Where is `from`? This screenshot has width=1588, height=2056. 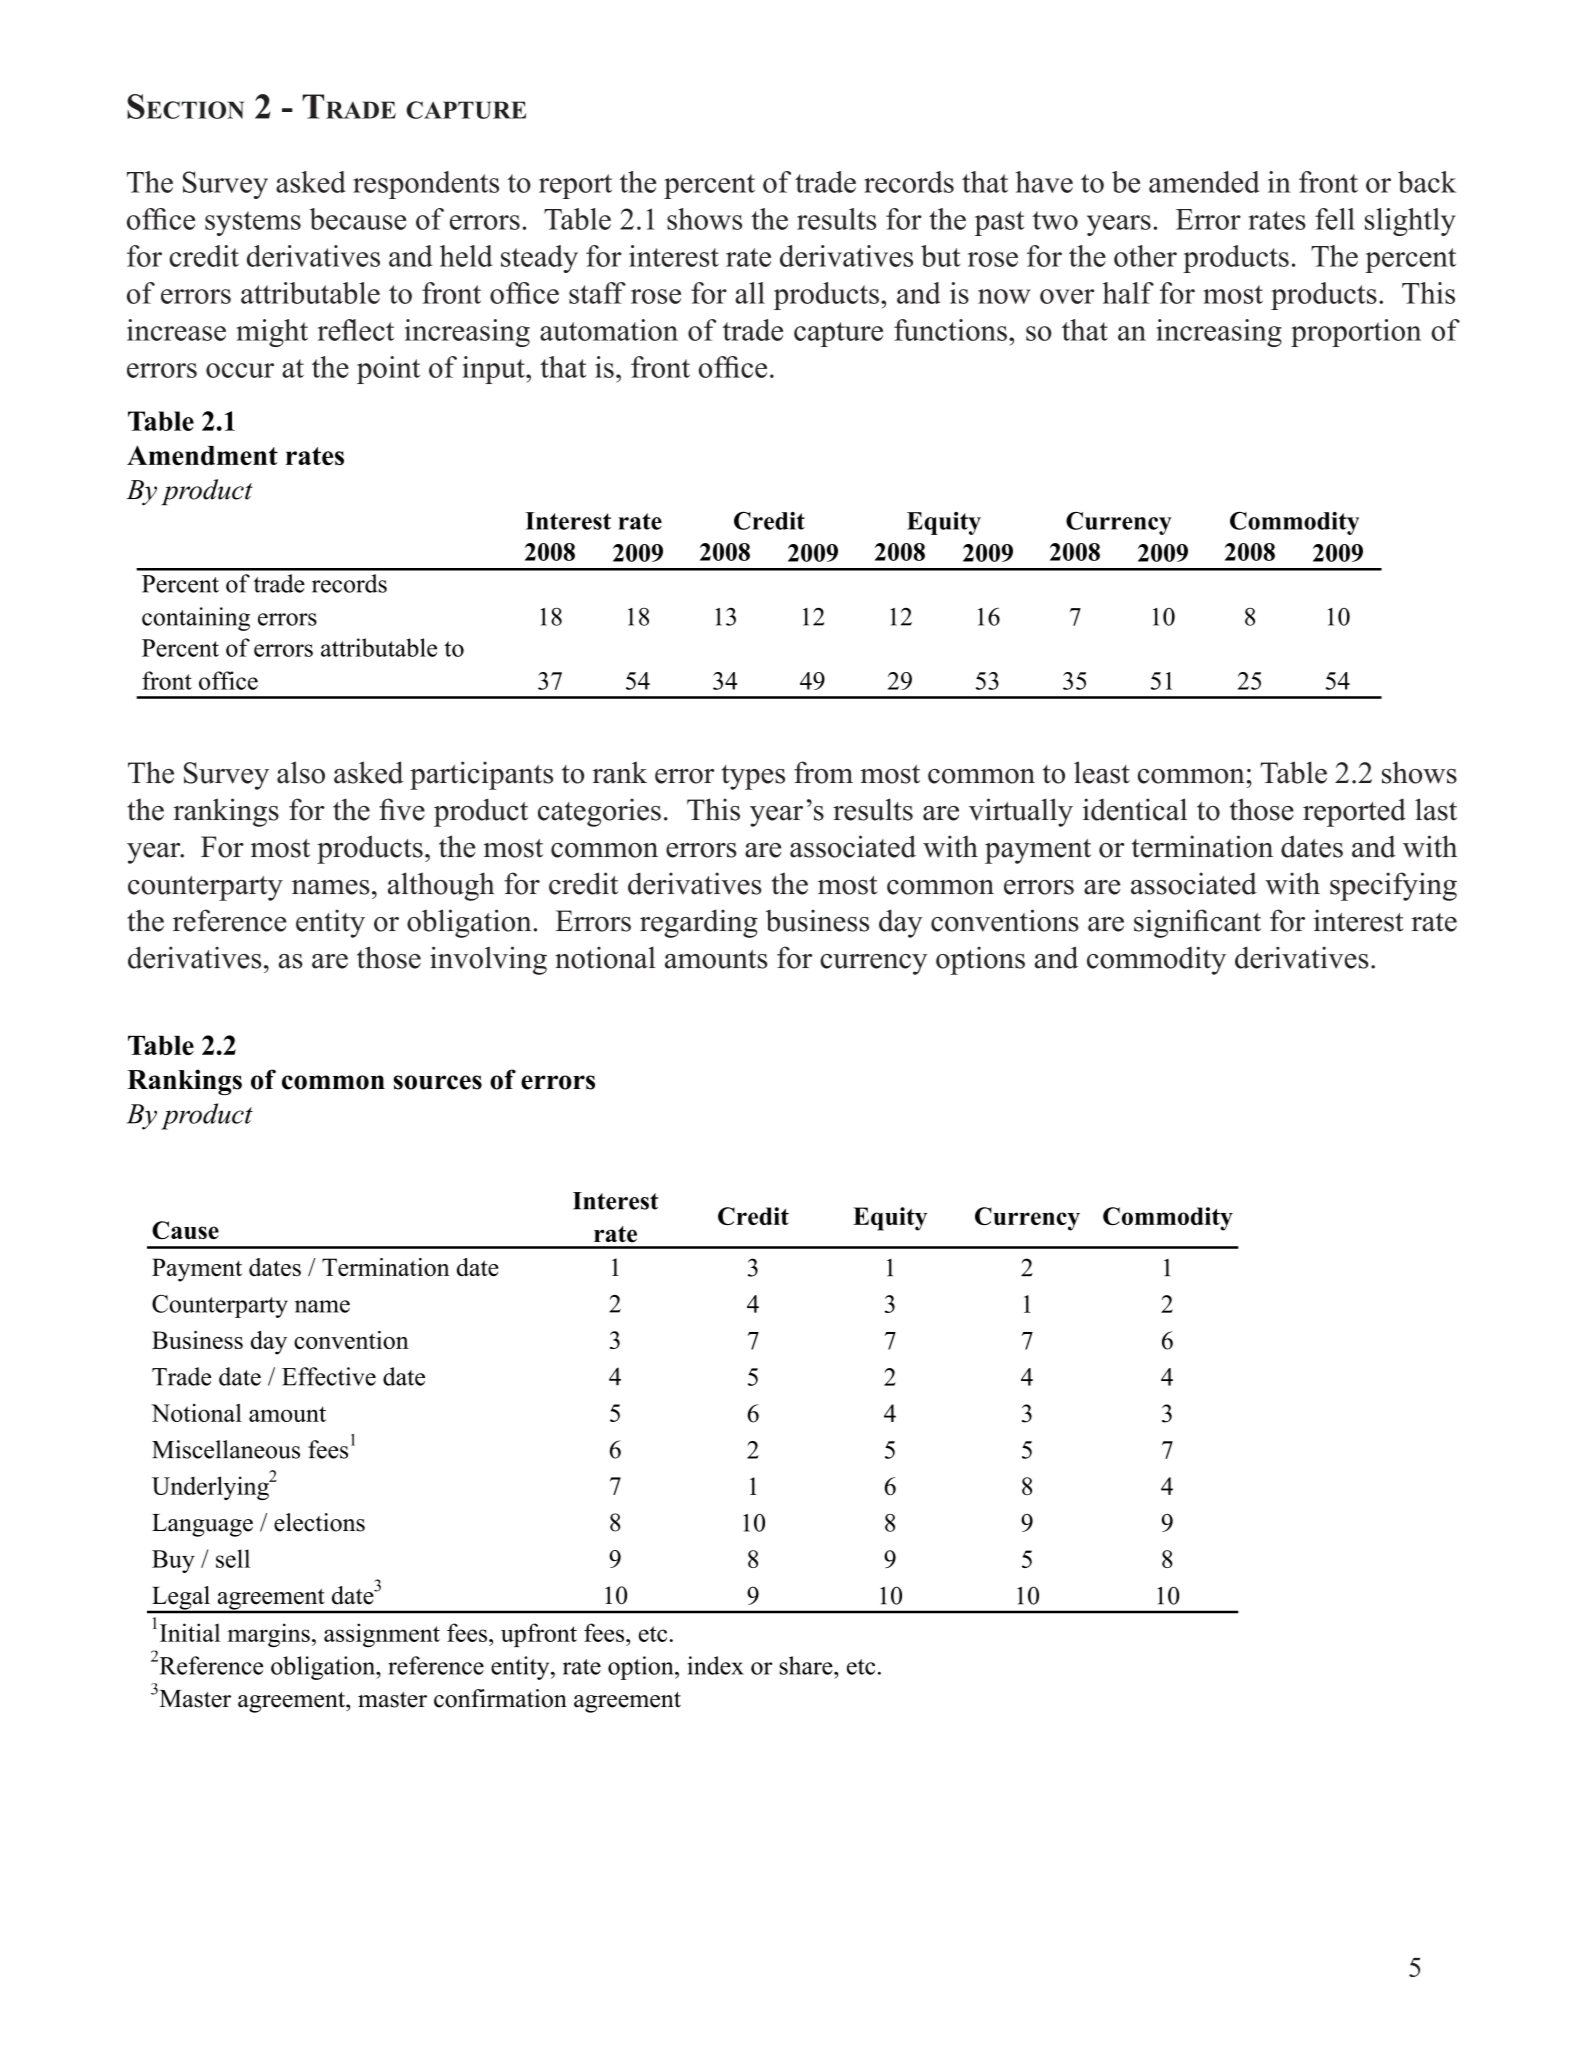 from is located at coordinates (823, 772).
